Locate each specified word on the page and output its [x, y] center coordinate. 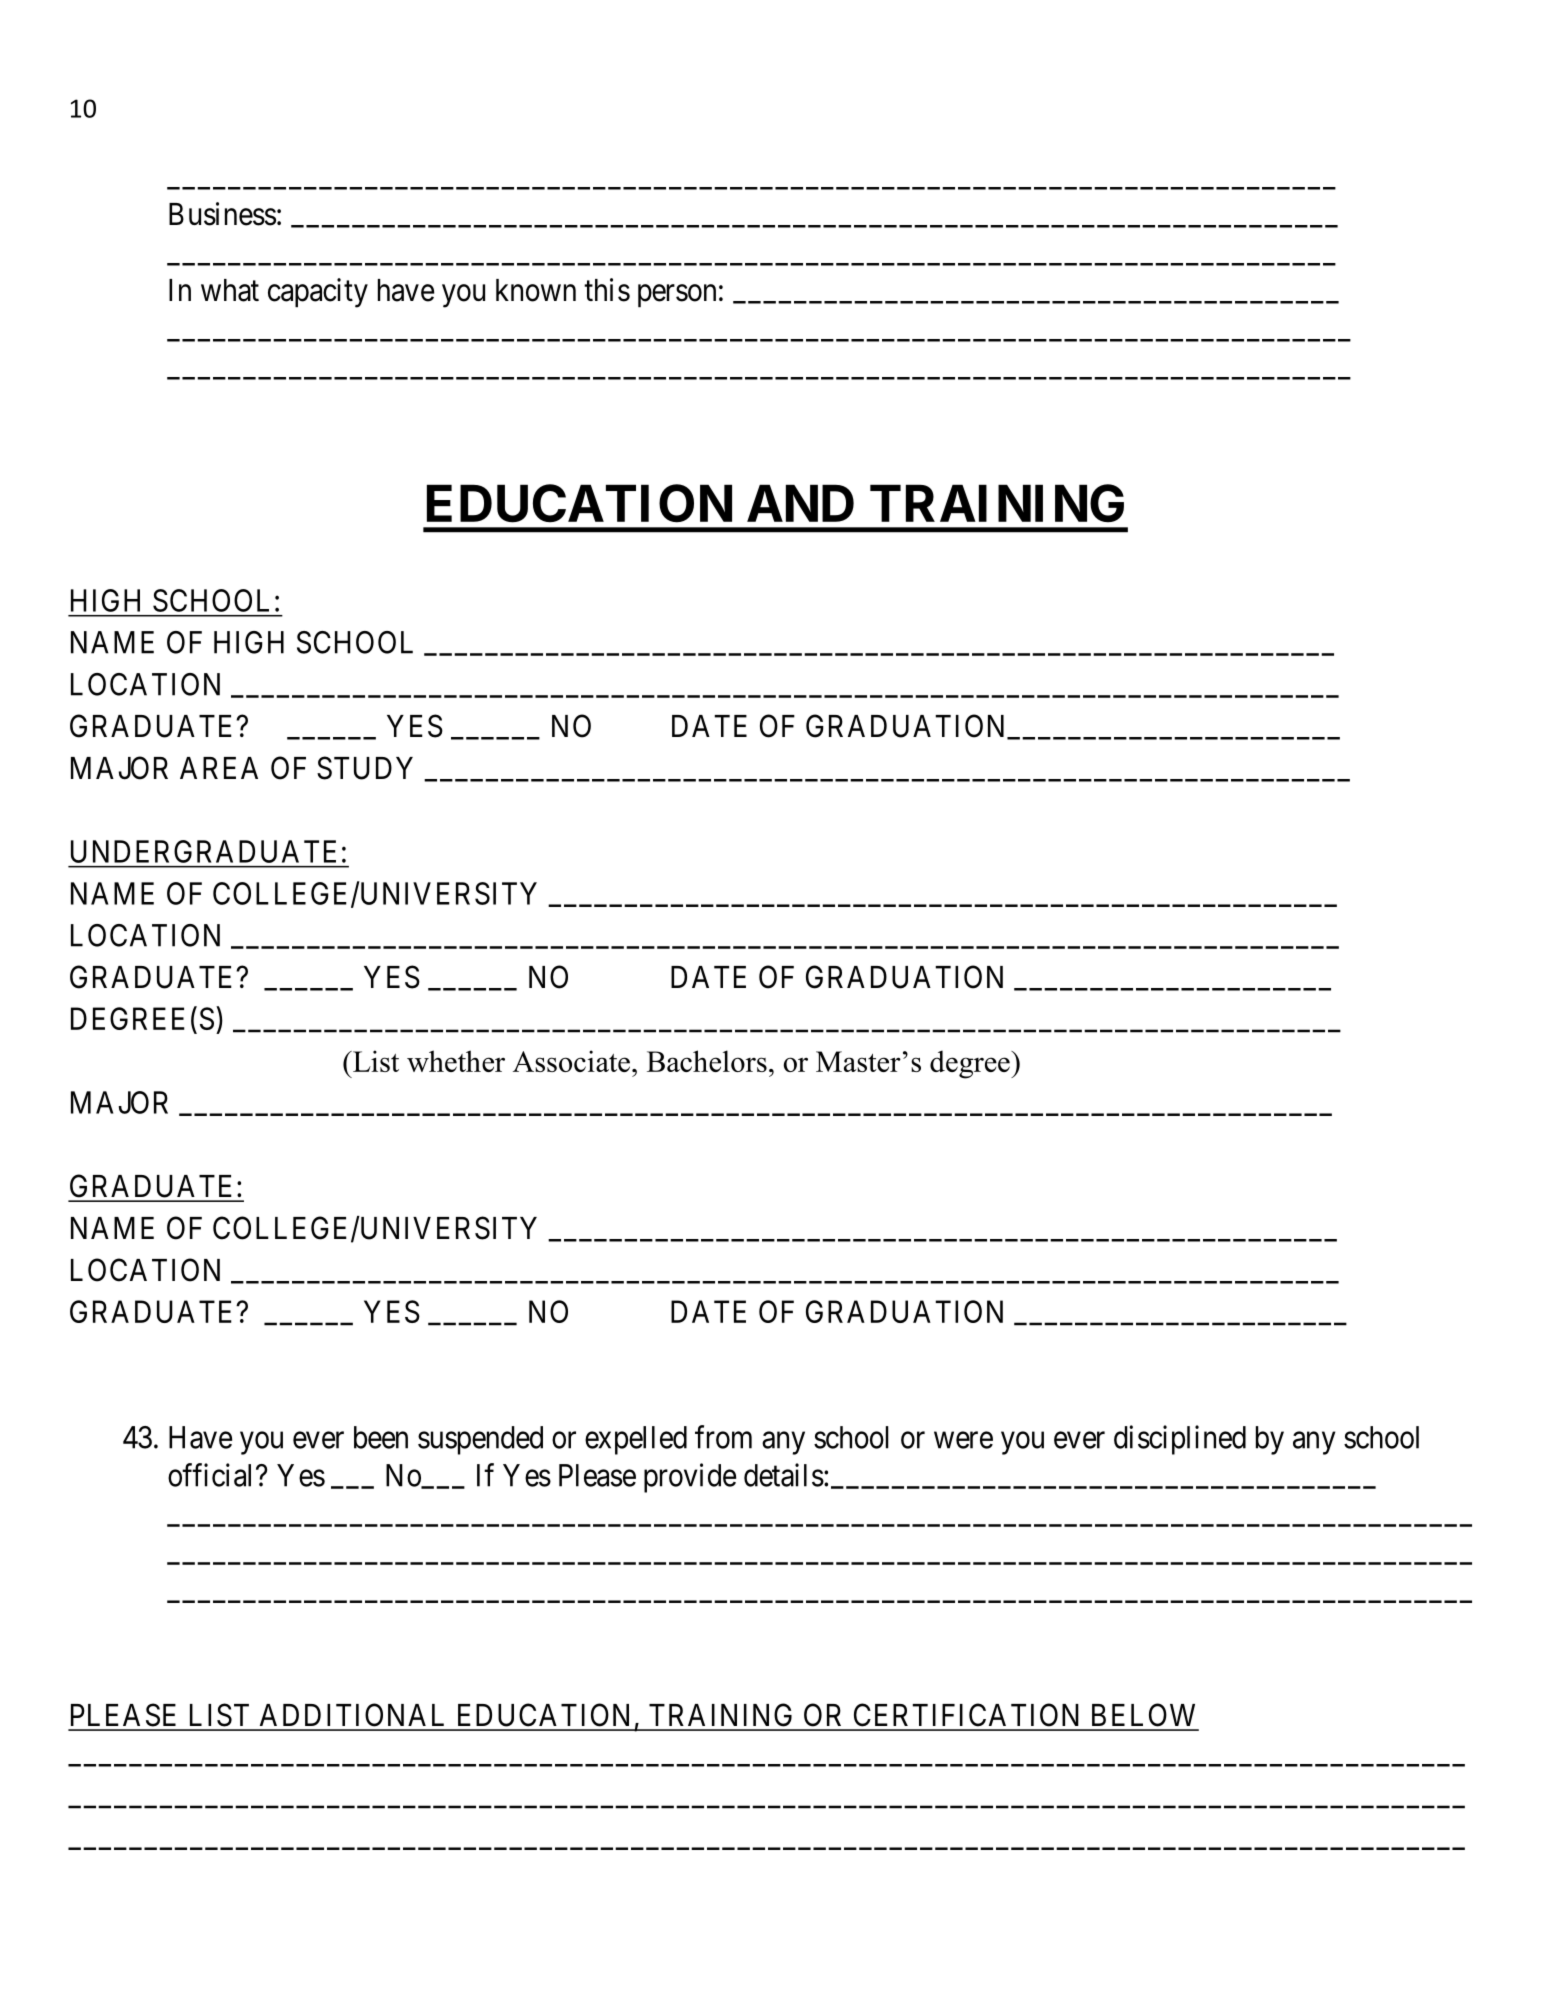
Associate [571, 1061]
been [381, 1437]
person [677, 296]
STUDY [365, 768]
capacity [318, 293]
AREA [219, 768]
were [963, 1440]
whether [456, 1061]
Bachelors [707, 1061]
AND [800, 503]
